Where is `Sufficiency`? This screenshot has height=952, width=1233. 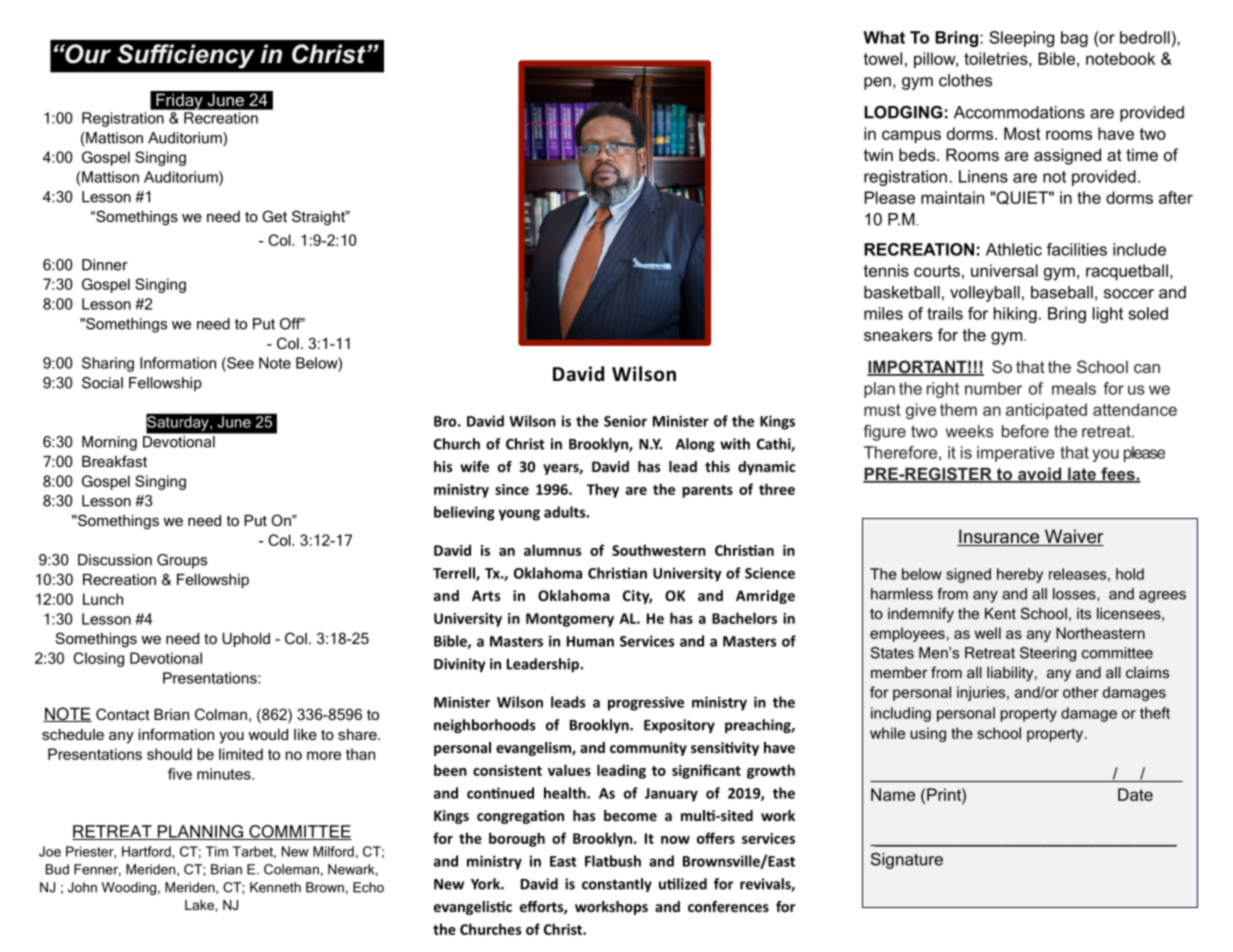
Sufficiency is located at coordinates (185, 56).
